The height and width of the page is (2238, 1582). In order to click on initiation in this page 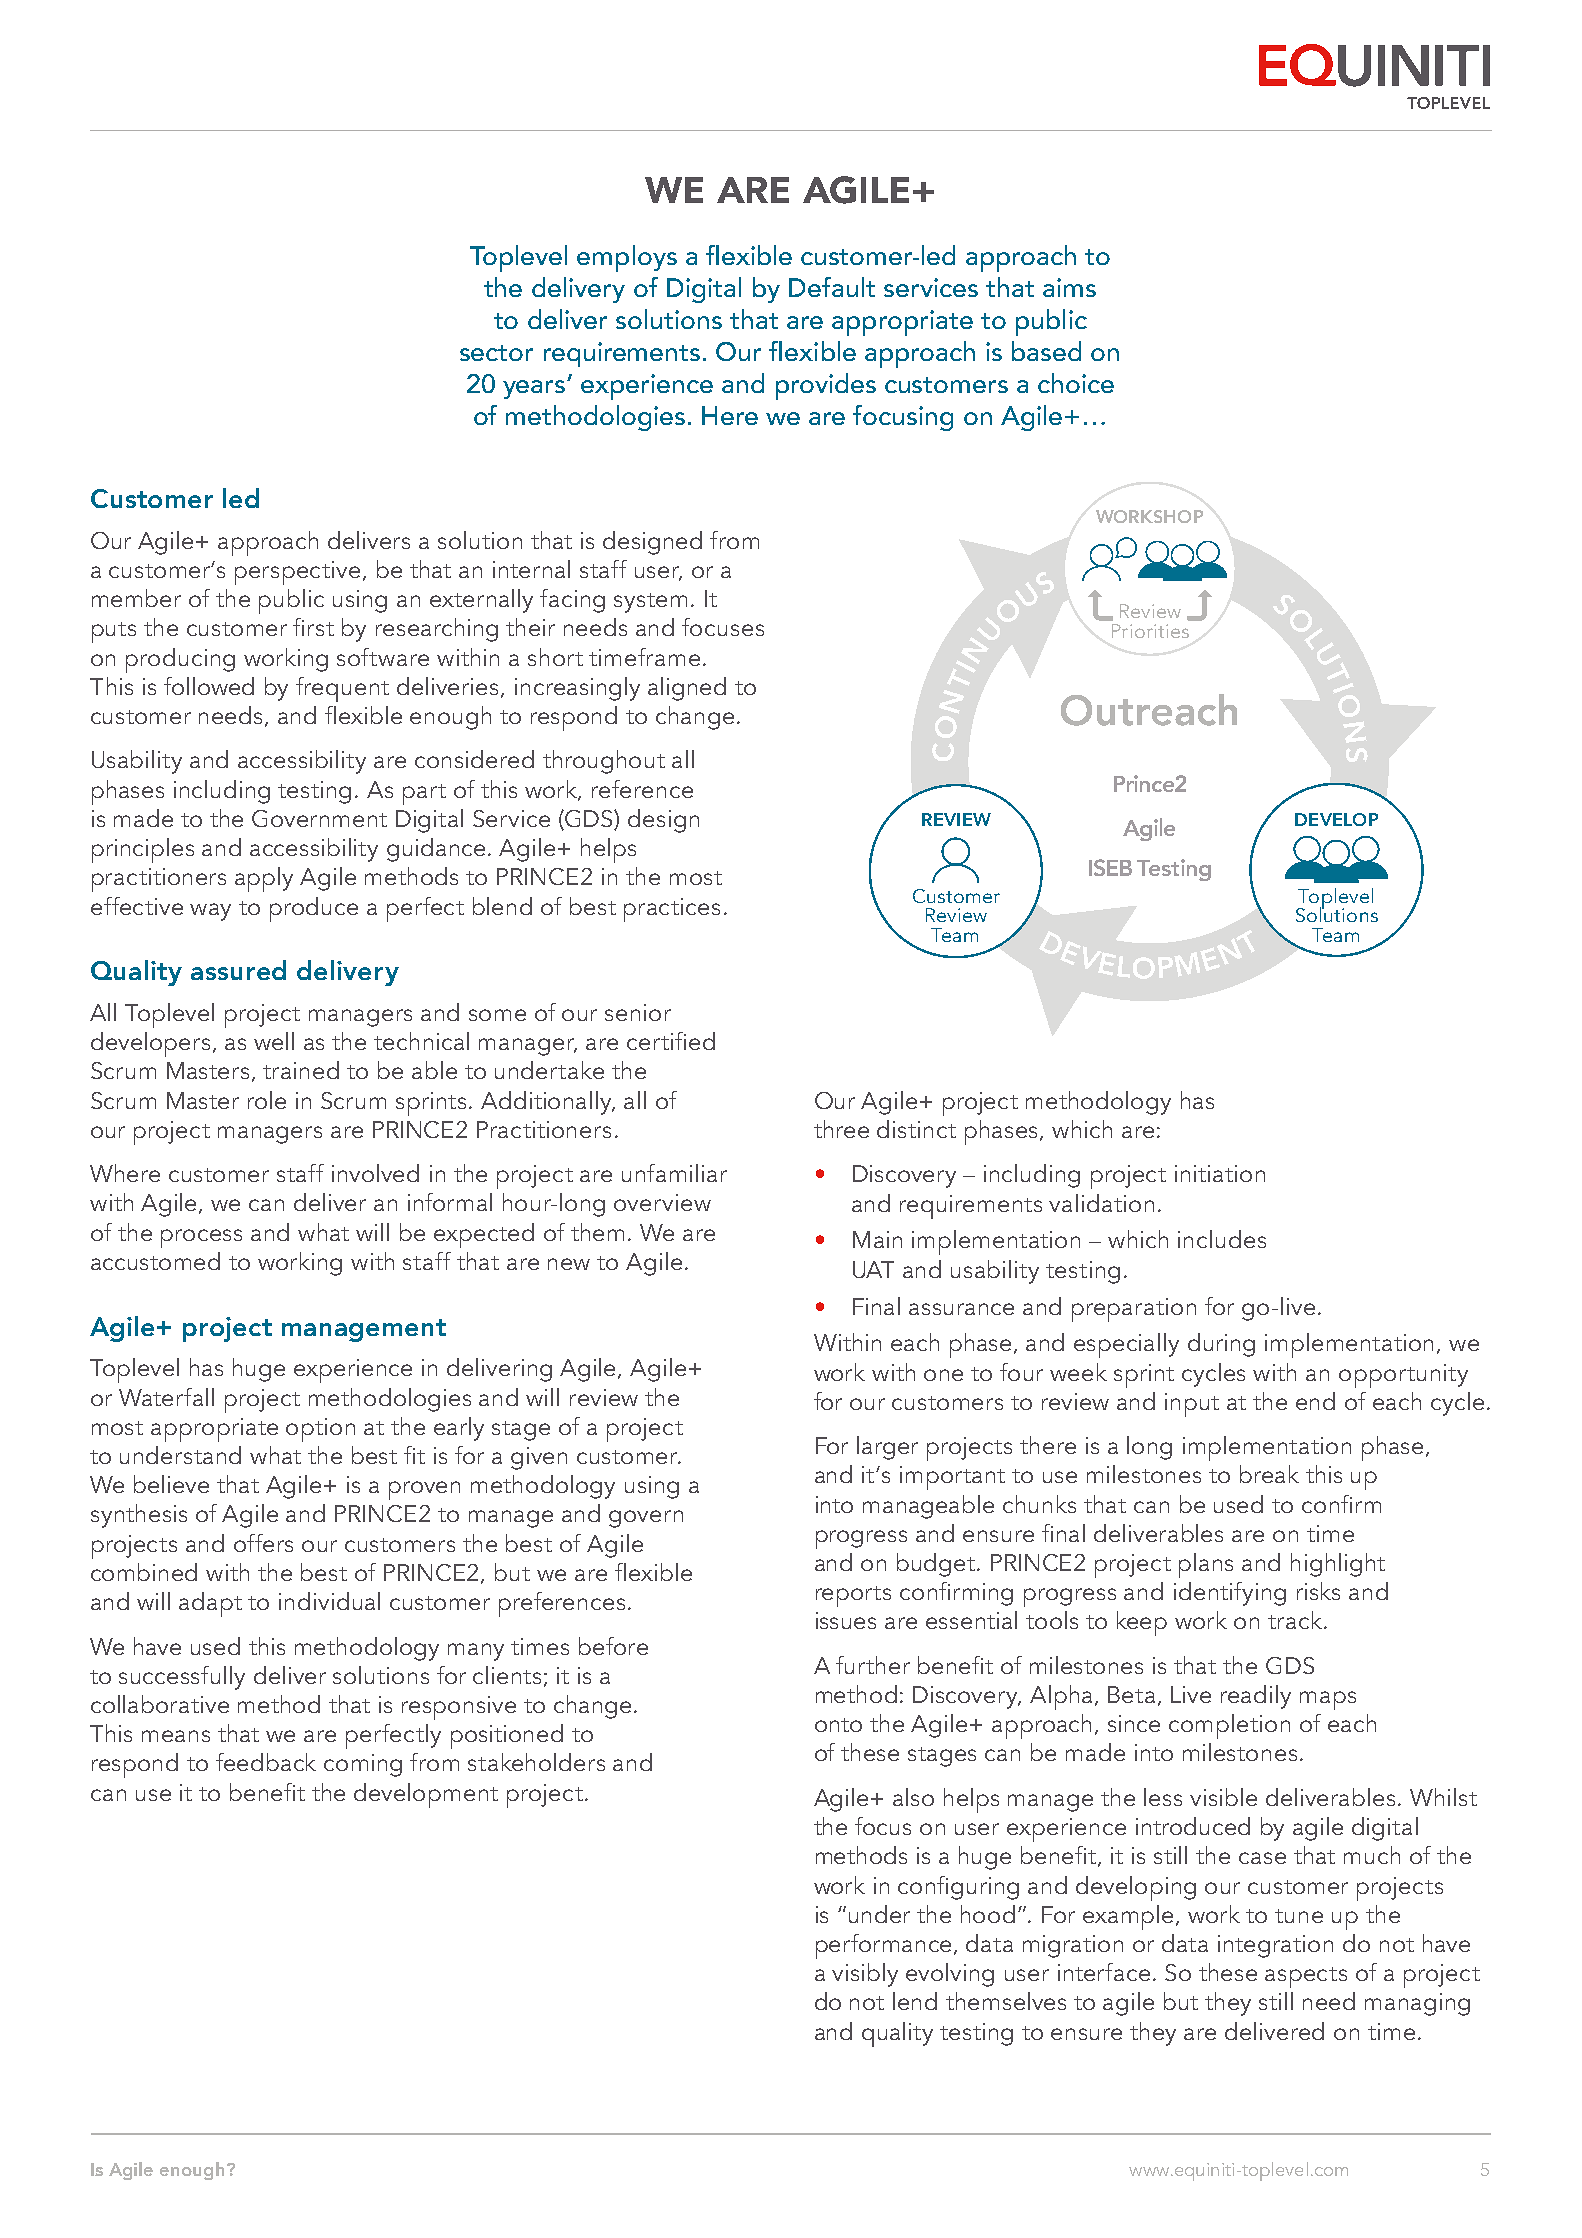, I will do `click(1220, 1173)`.
